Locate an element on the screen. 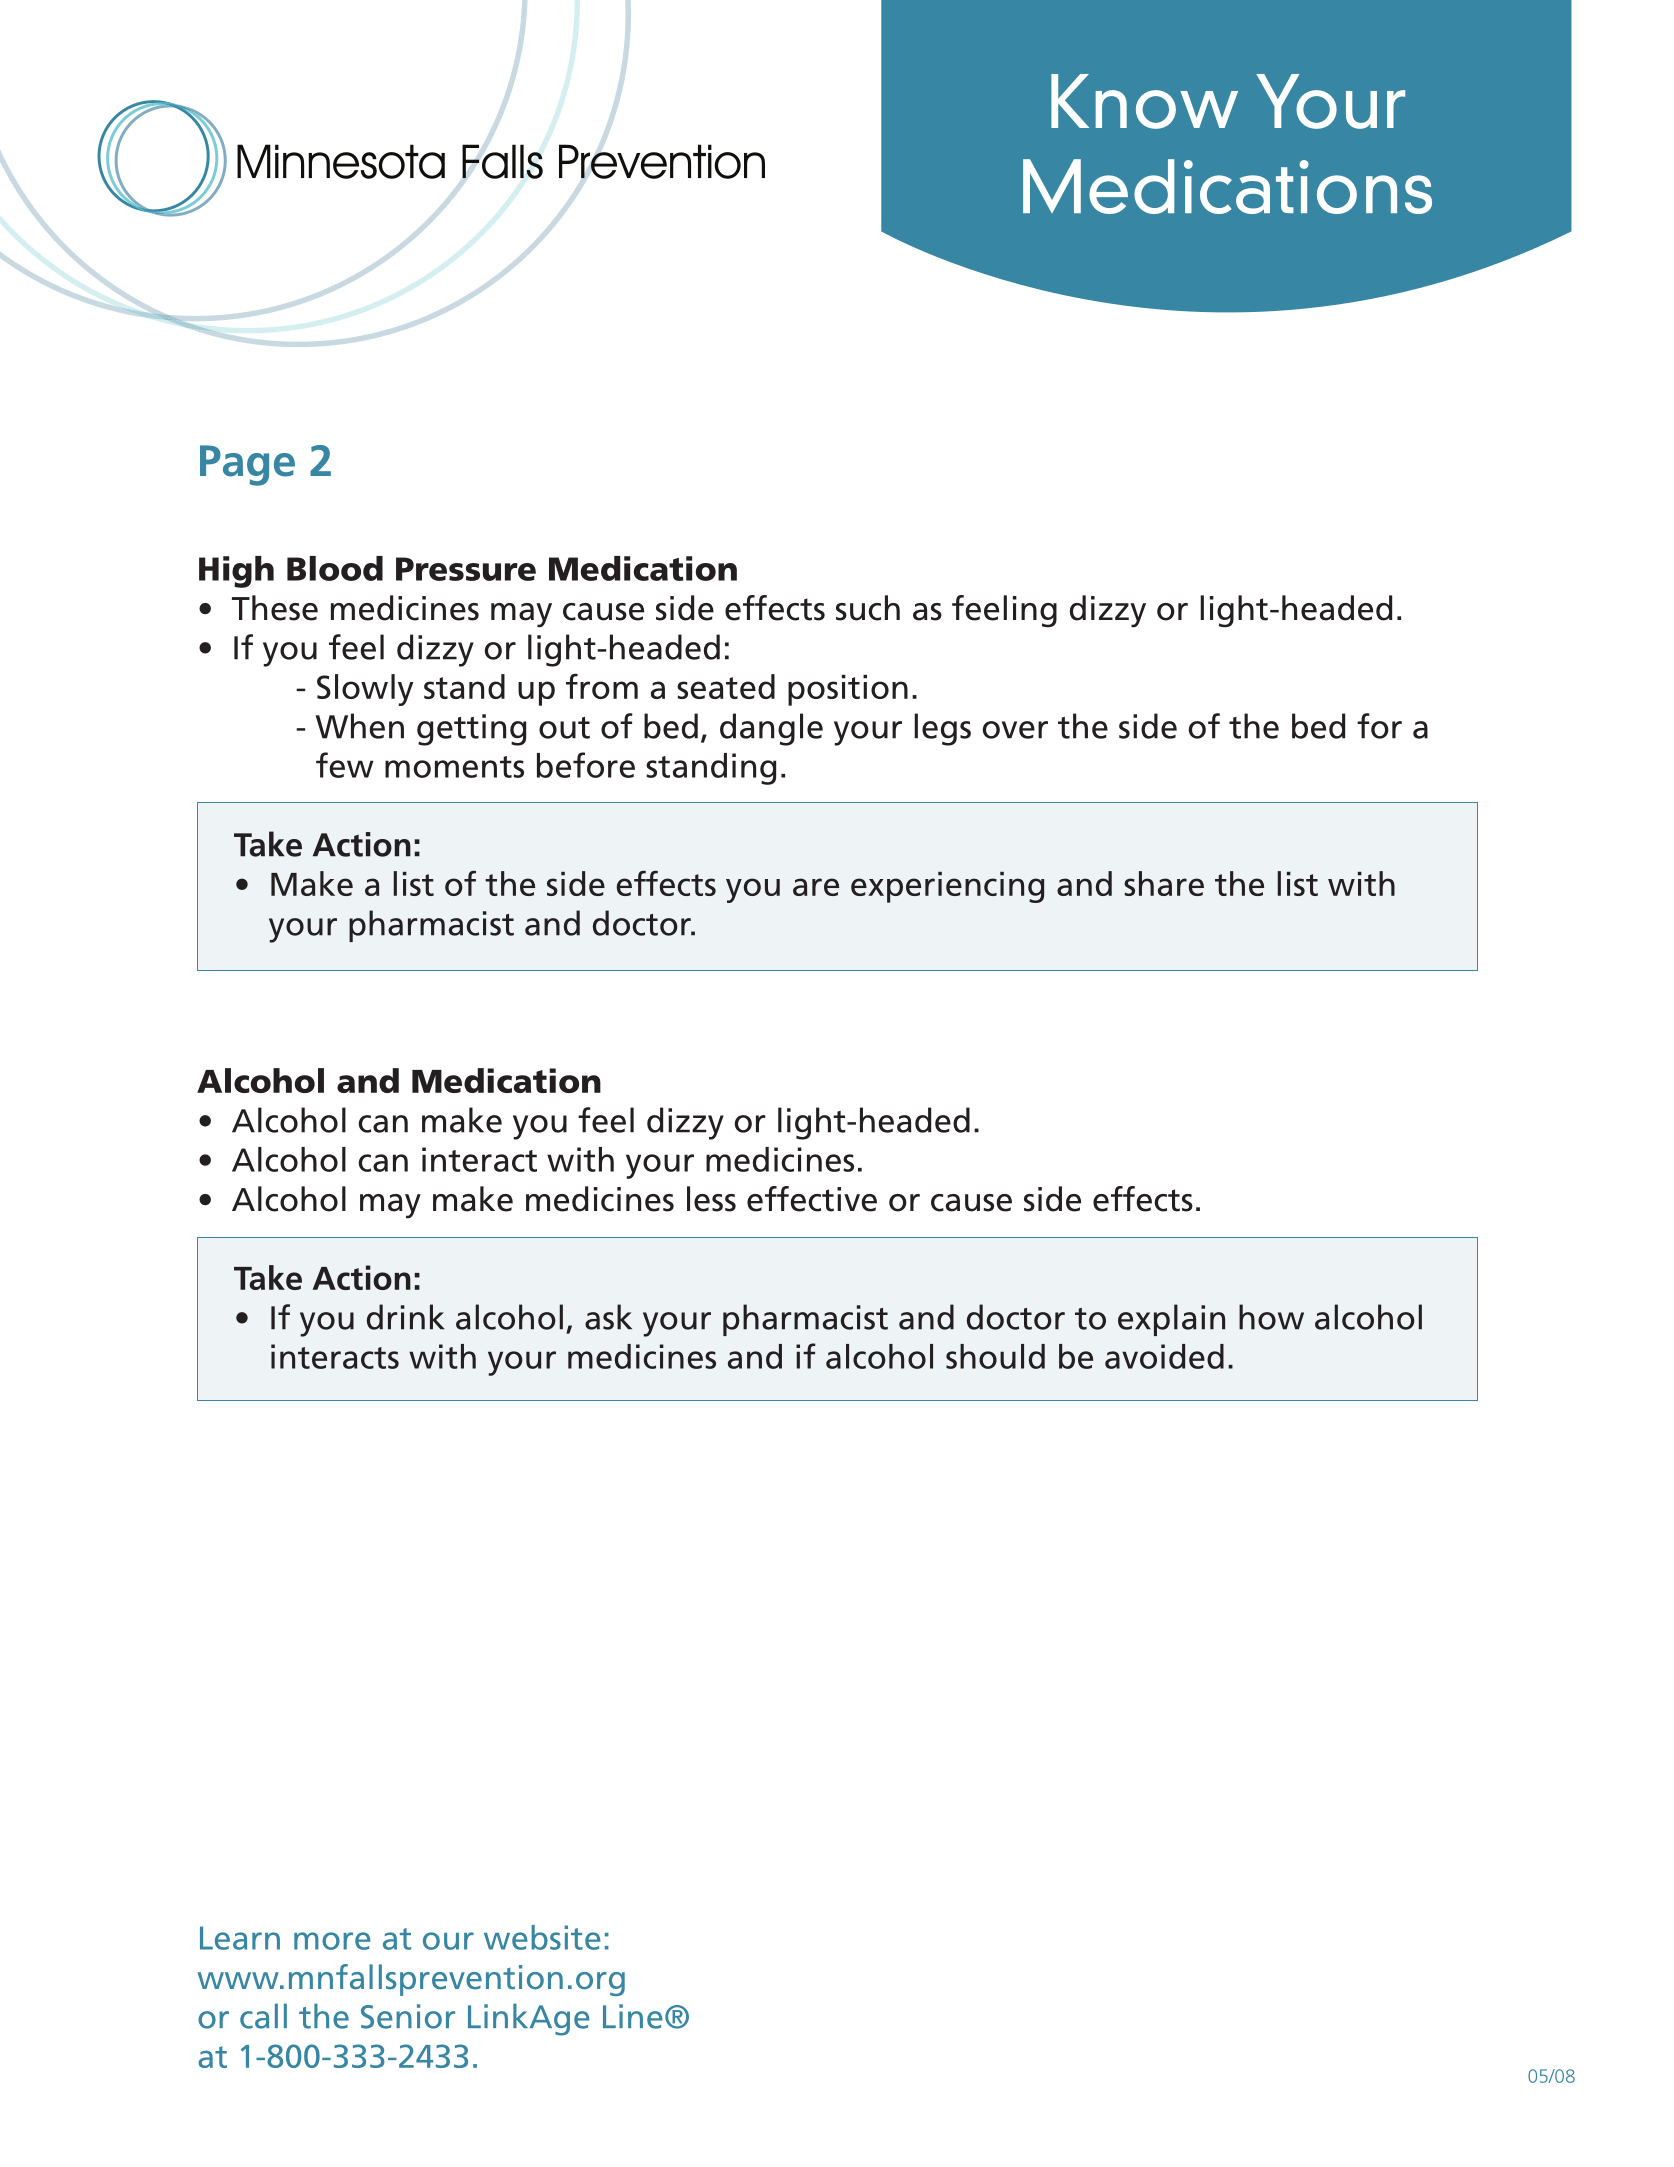 The width and height of the screenshot is (1674, 2167). such is located at coordinates (868, 608).
